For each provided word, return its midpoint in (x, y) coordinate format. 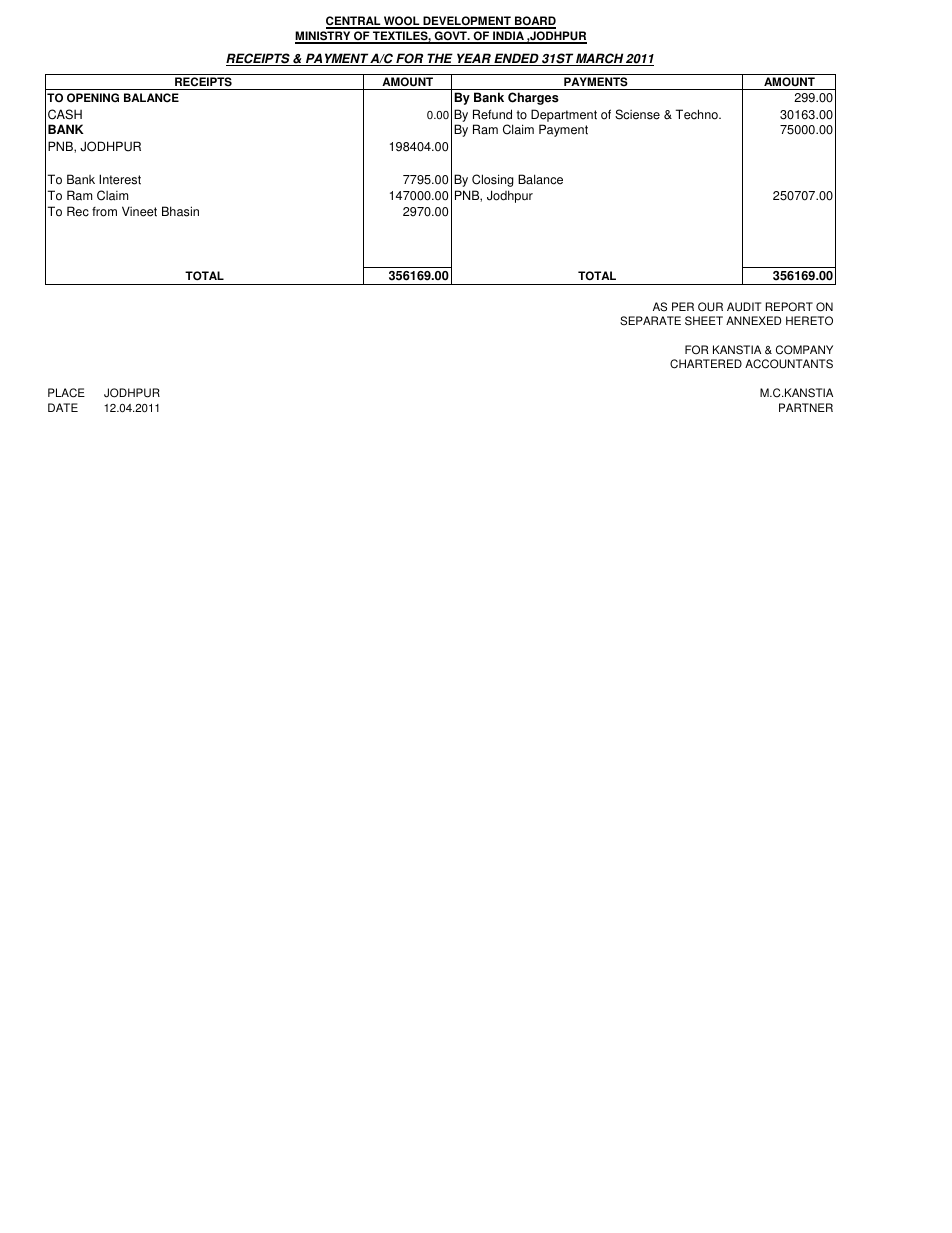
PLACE (66, 393)
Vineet (139, 211)
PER (683, 306)
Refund (492, 114)
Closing (493, 180)
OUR (710, 307)
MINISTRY (324, 37)
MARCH (599, 59)
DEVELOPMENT (467, 22)
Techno (698, 114)
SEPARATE (650, 321)
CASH (65, 114)
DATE (63, 407)
